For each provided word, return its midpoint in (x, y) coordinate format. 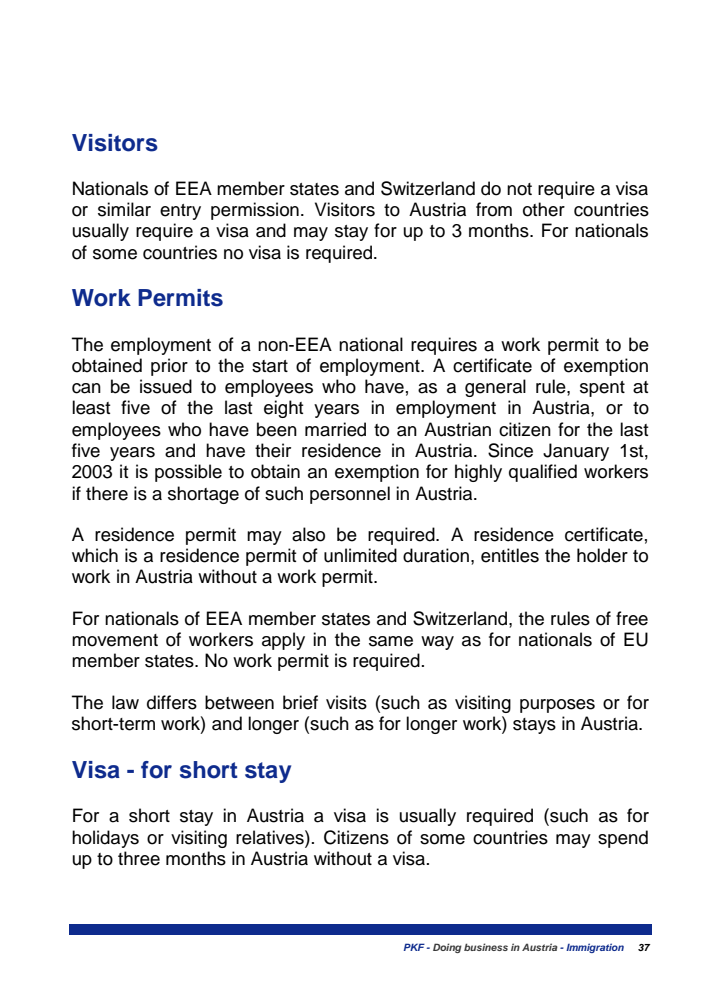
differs (172, 702)
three (139, 858)
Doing (447, 948)
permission (255, 211)
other (544, 209)
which (95, 555)
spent (602, 389)
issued (166, 386)
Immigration (595, 948)
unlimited (360, 555)
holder (602, 555)
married (335, 429)
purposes (557, 706)
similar (124, 209)
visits (346, 702)
